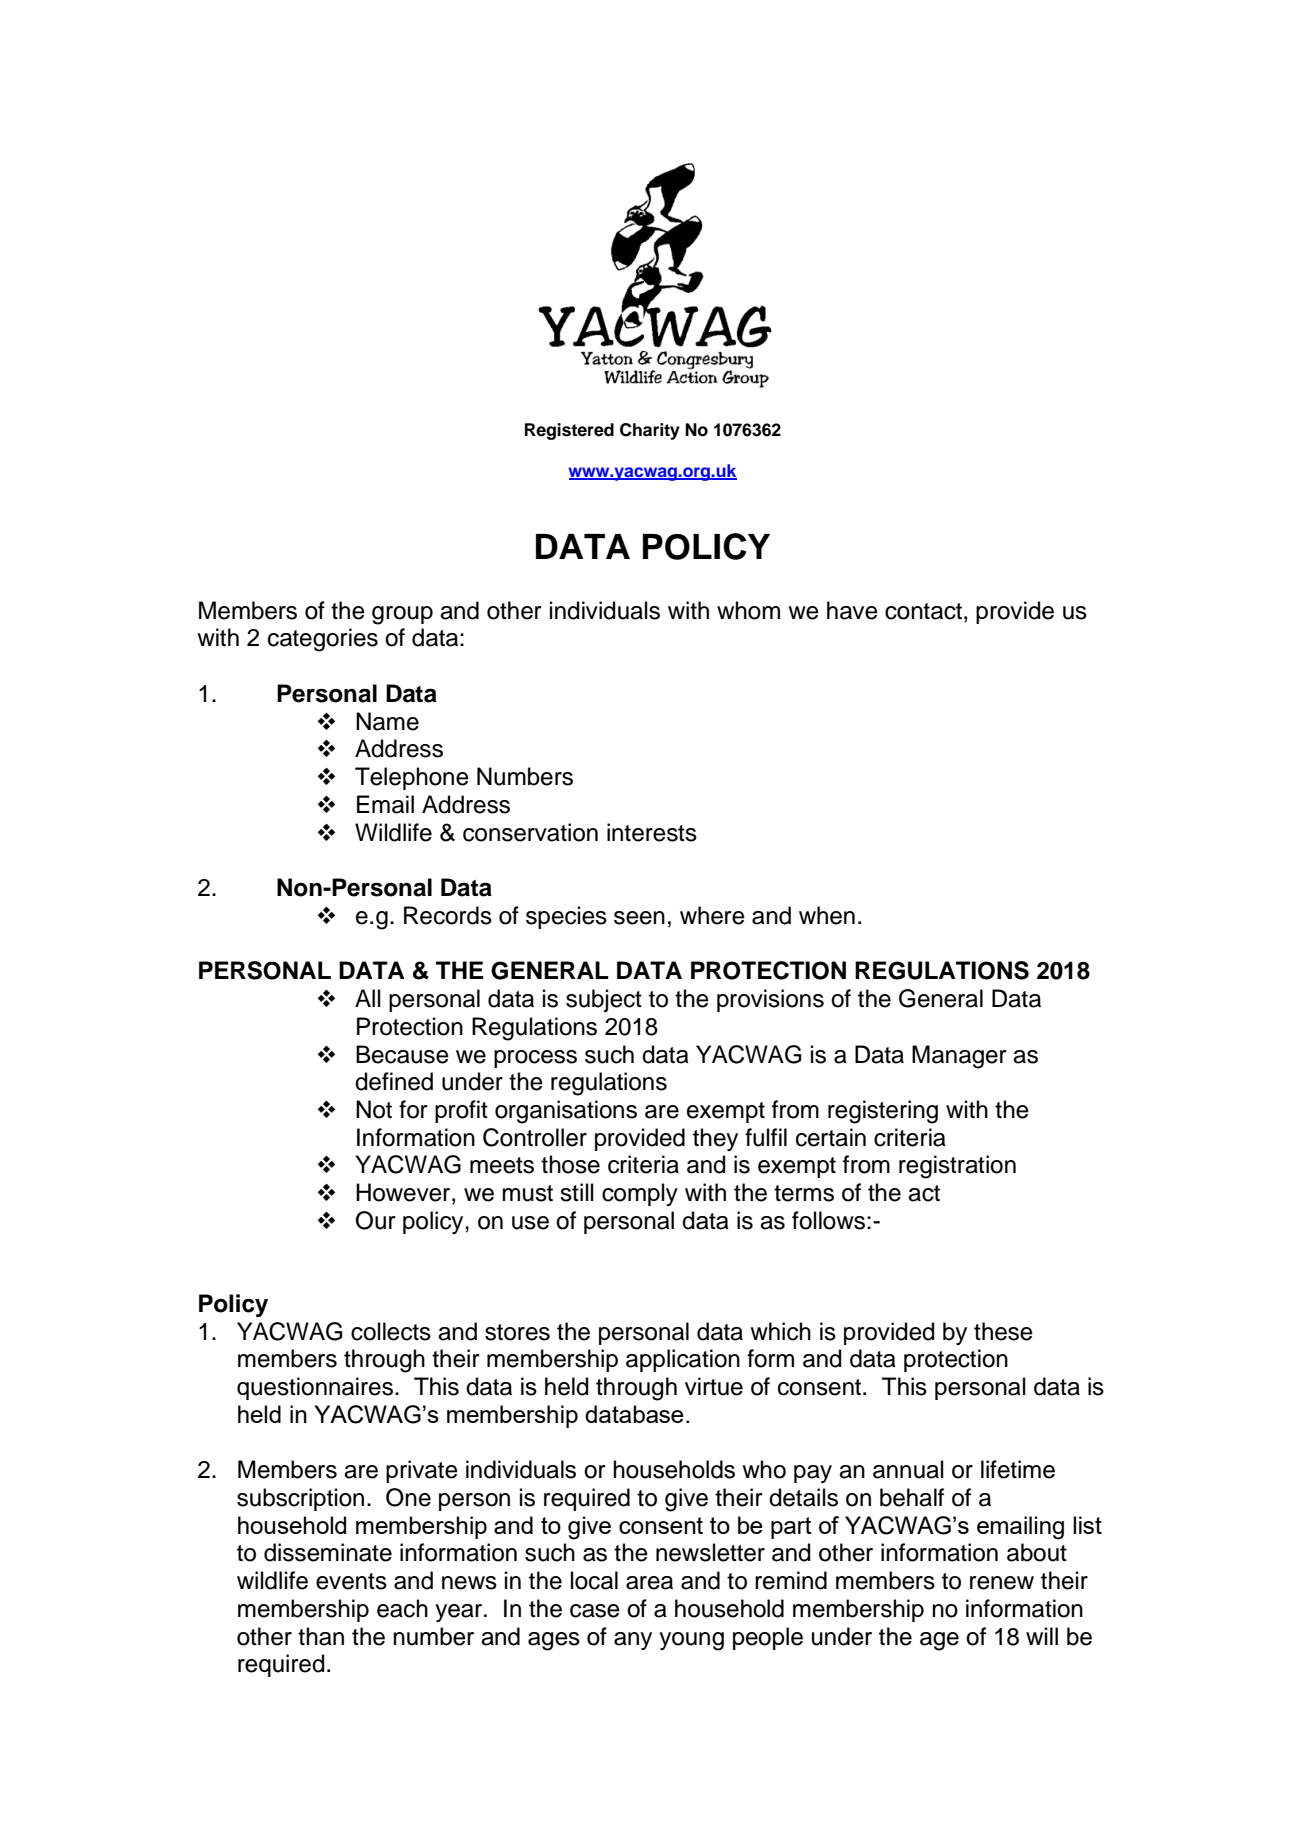 The image size is (1305, 1845). What do you see at coordinates (923, 611) in the image?
I see `contact` at bounding box center [923, 611].
